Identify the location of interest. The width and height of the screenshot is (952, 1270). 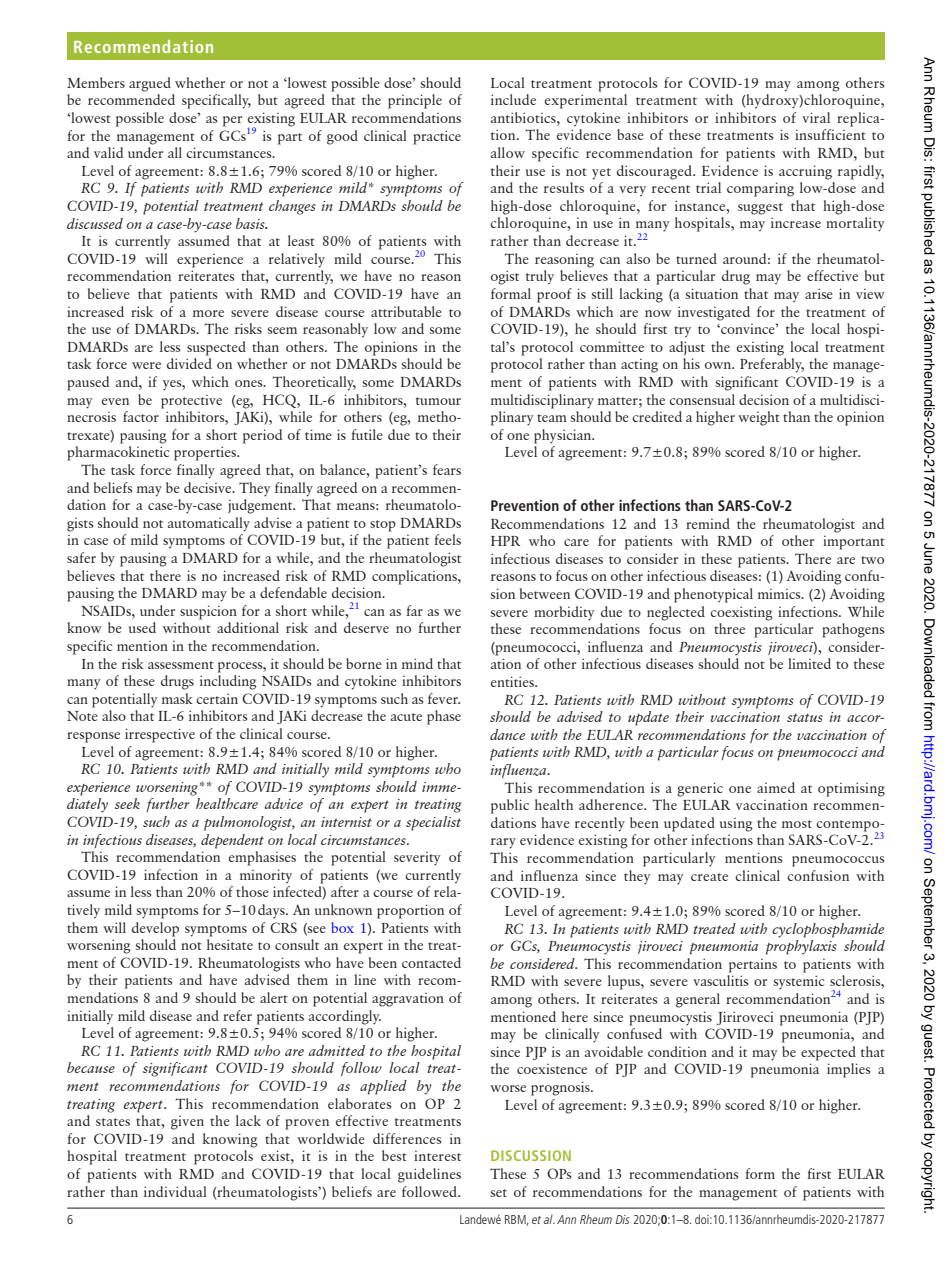
(437, 1156).
